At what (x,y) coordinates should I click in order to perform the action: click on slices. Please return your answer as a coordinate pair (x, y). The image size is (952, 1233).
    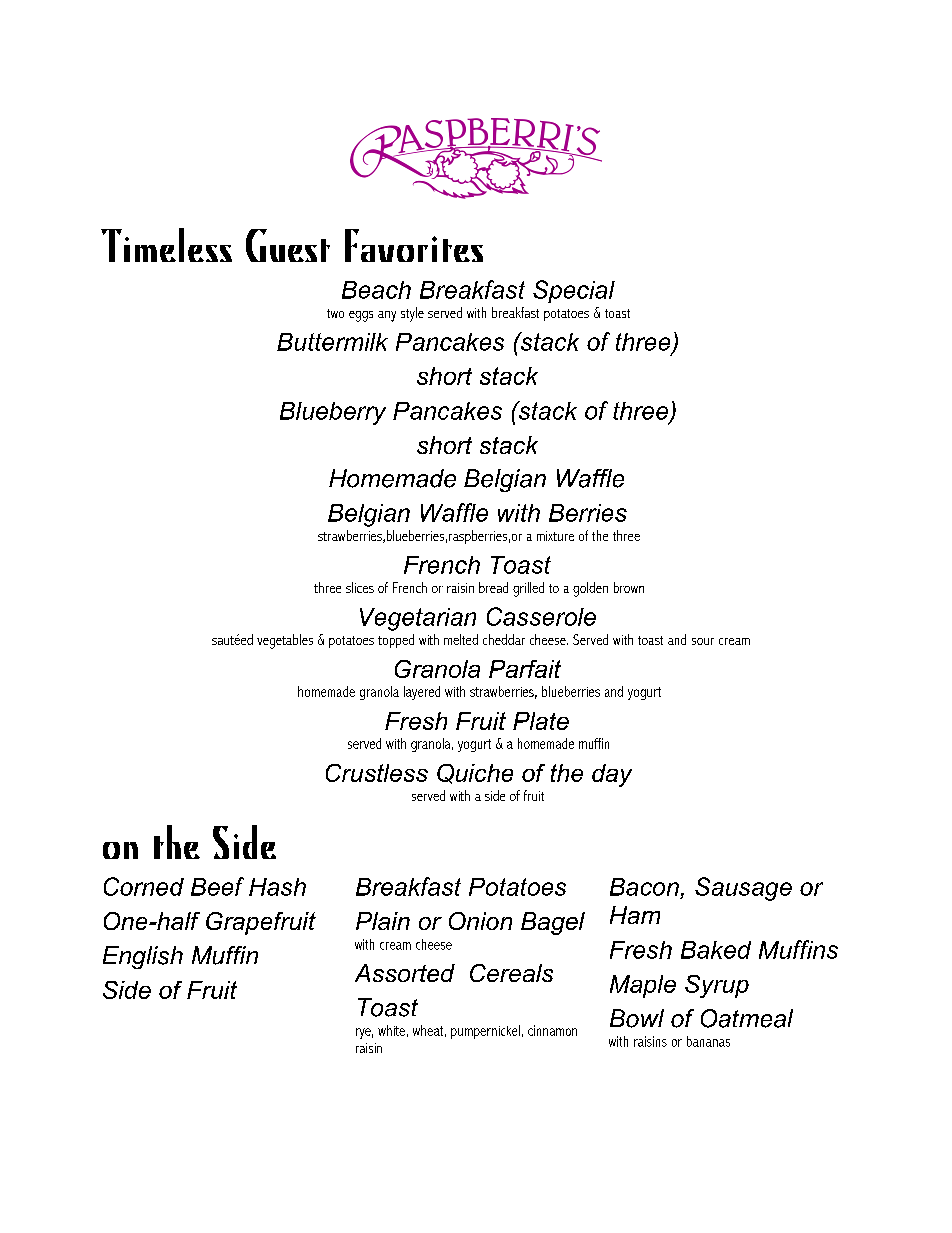
    Looking at the image, I should click on (360, 587).
